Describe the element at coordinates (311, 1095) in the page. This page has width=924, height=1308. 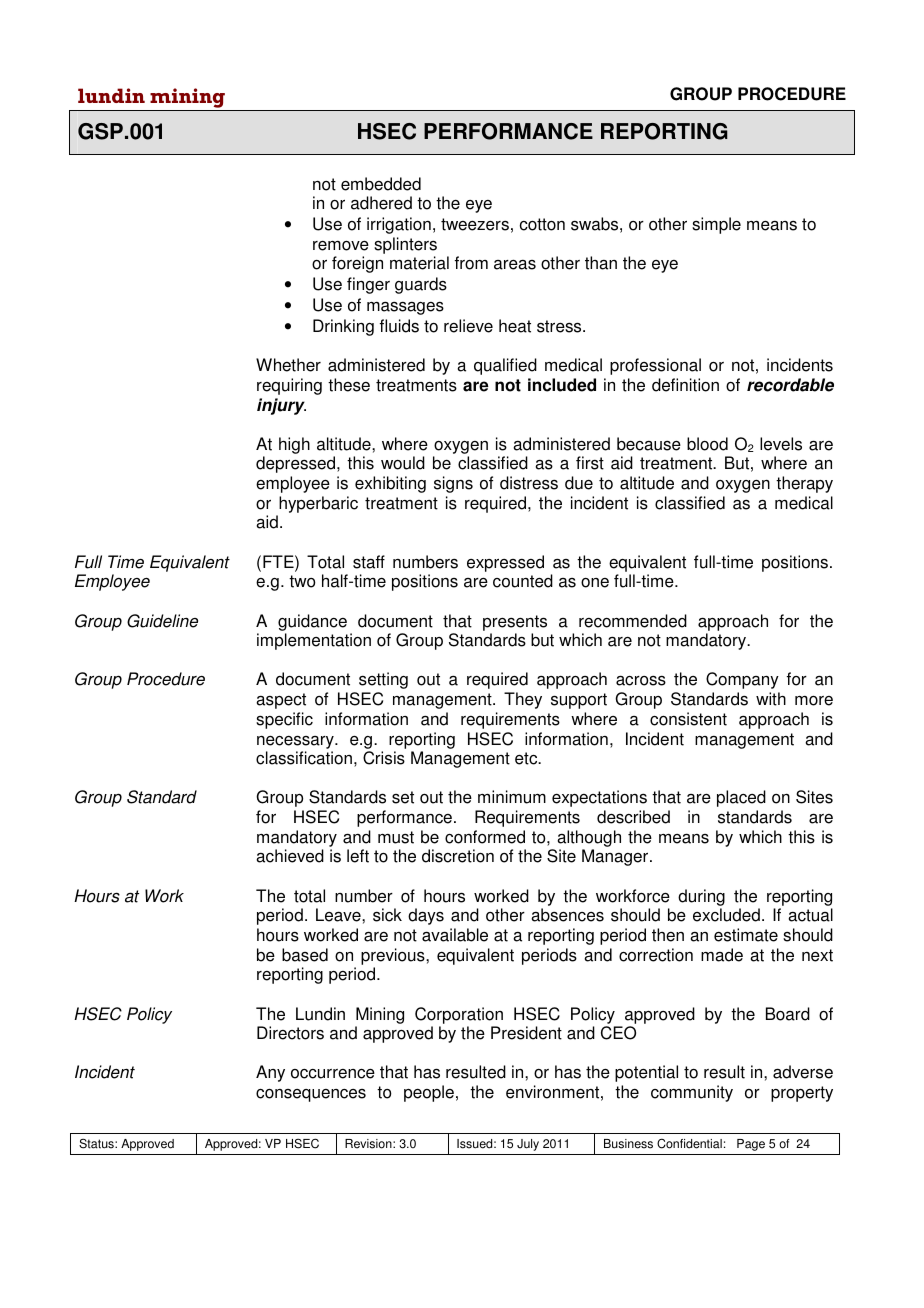
I see `consequences` at that location.
